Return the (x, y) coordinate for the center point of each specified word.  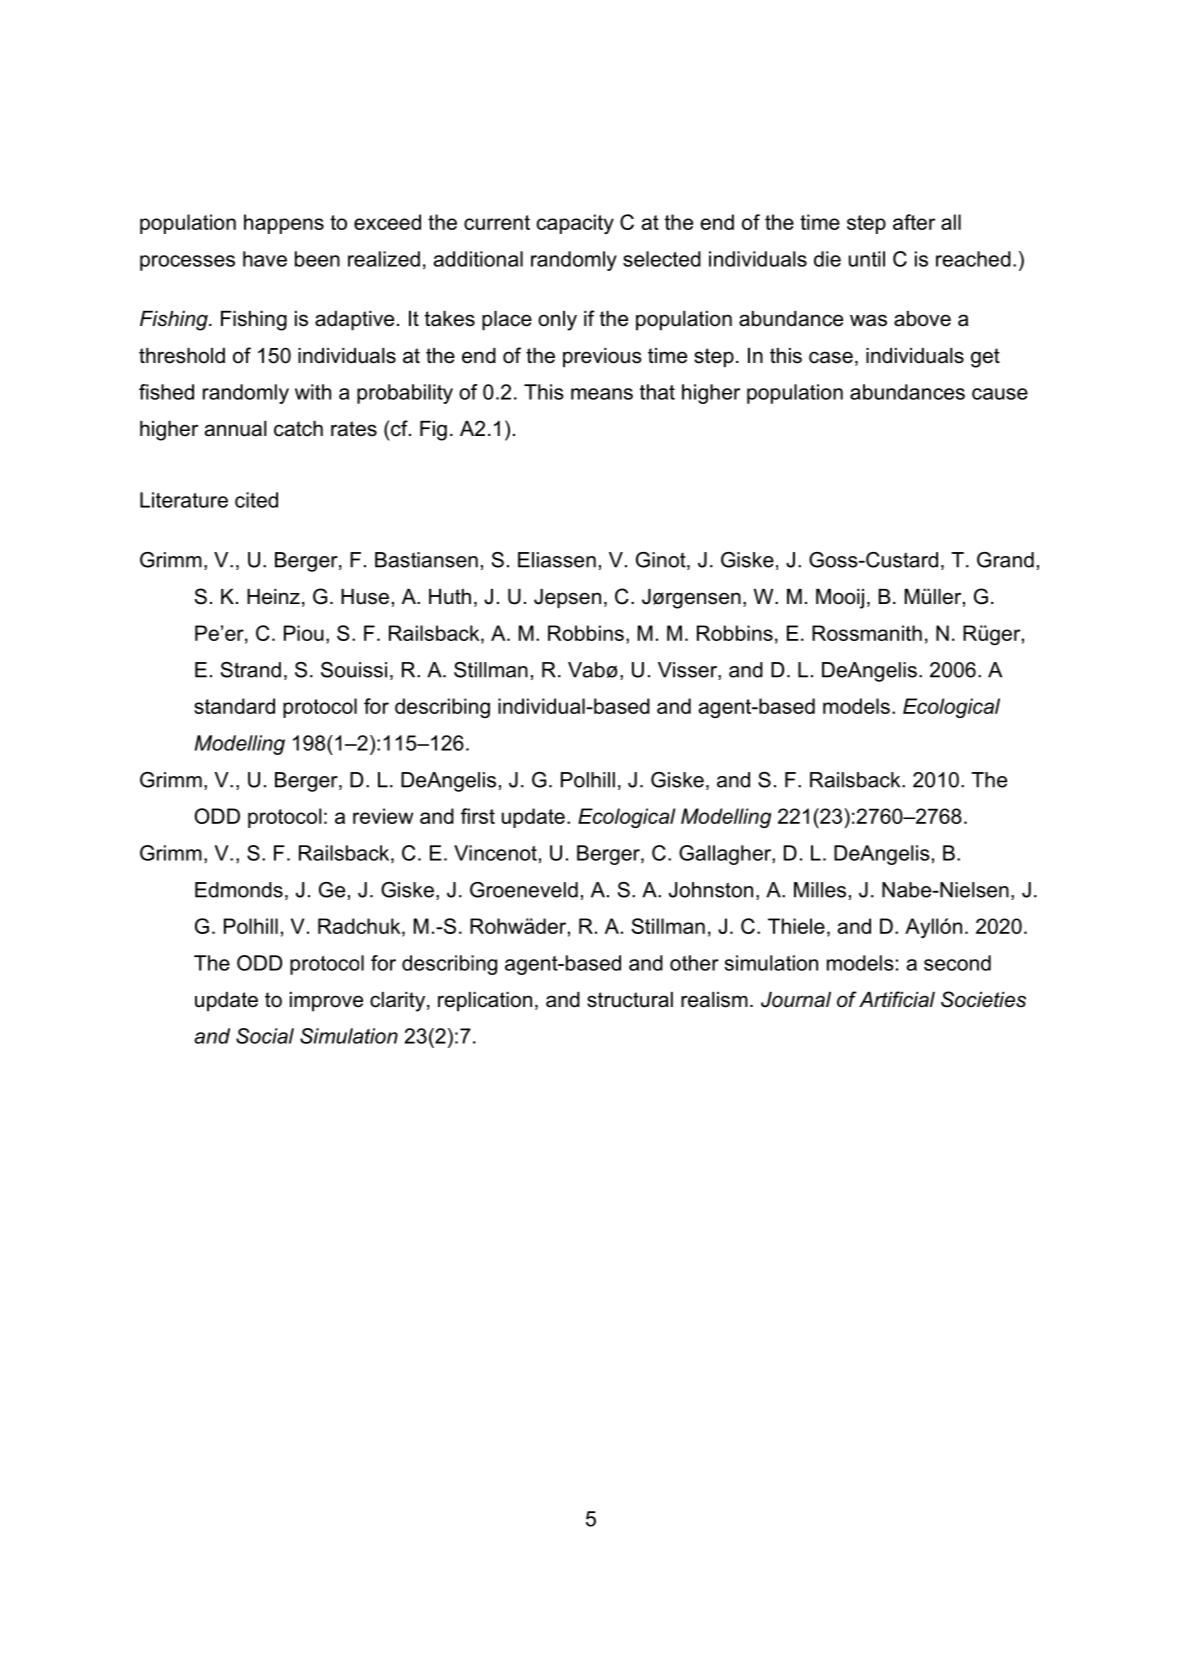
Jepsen (567, 599)
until (867, 259)
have (265, 259)
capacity (575, 224)
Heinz (273, 597)
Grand (1005, 560)
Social (265, 1036)
